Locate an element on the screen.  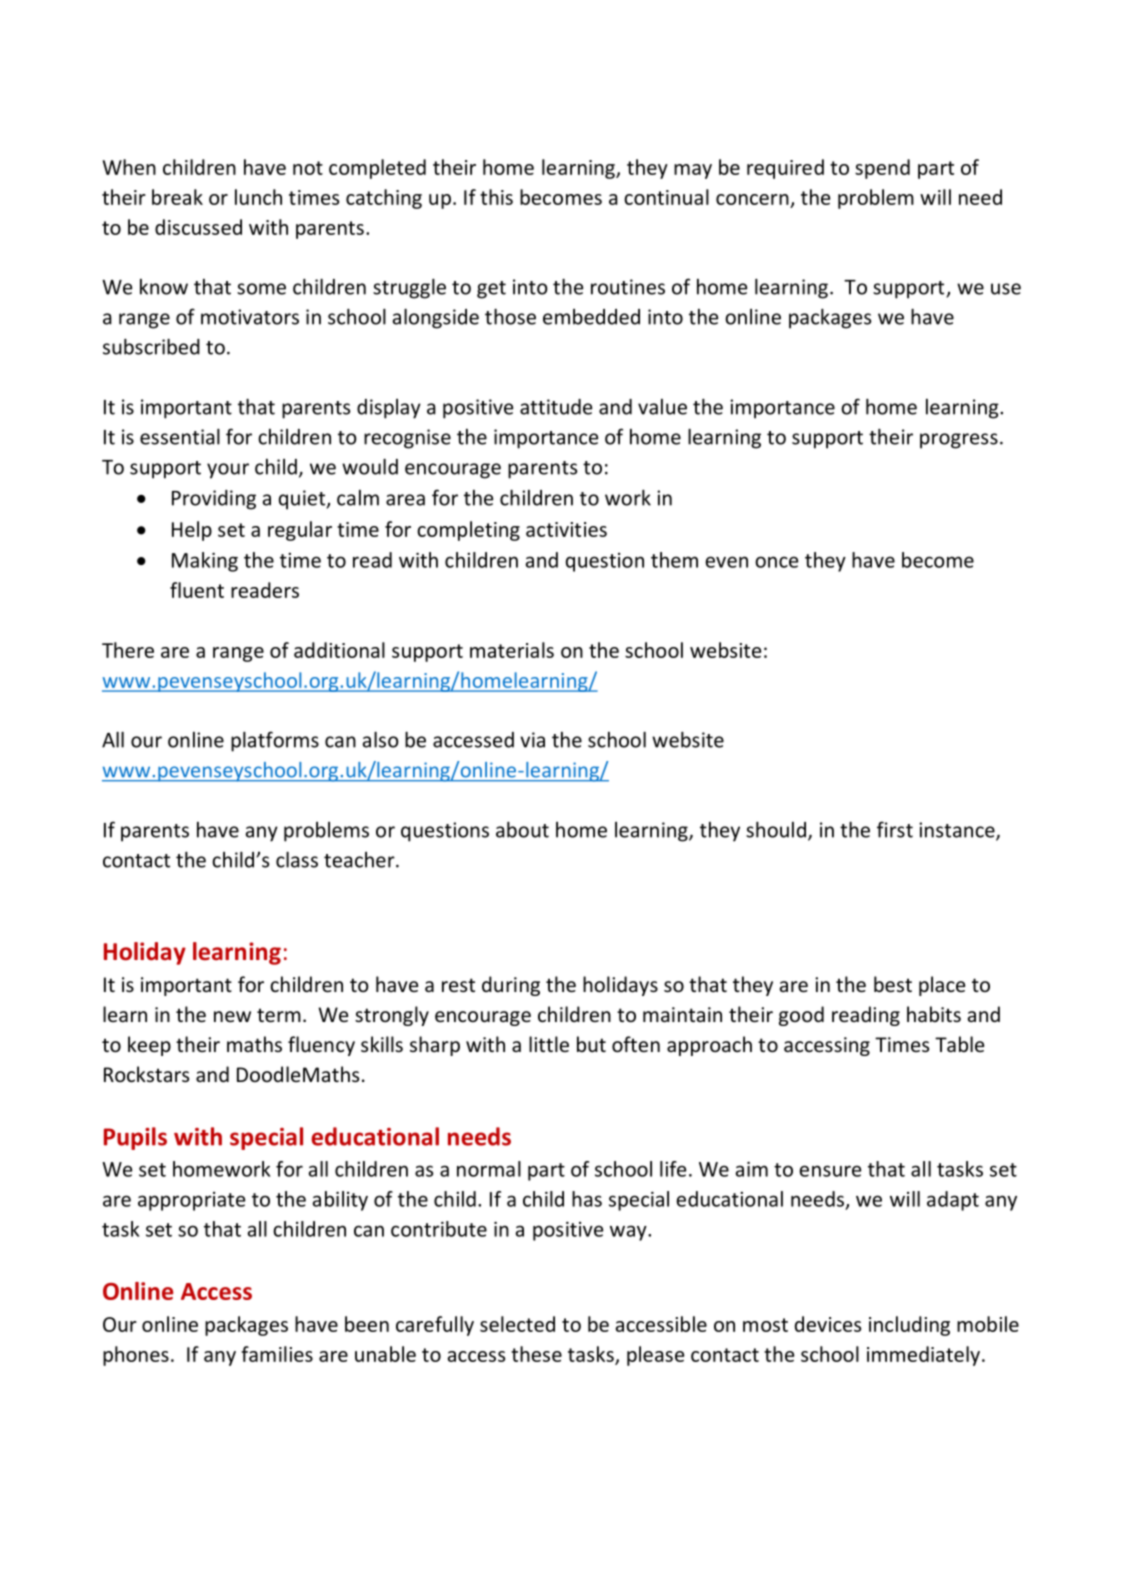
first is located at coordinates (895, 829).
